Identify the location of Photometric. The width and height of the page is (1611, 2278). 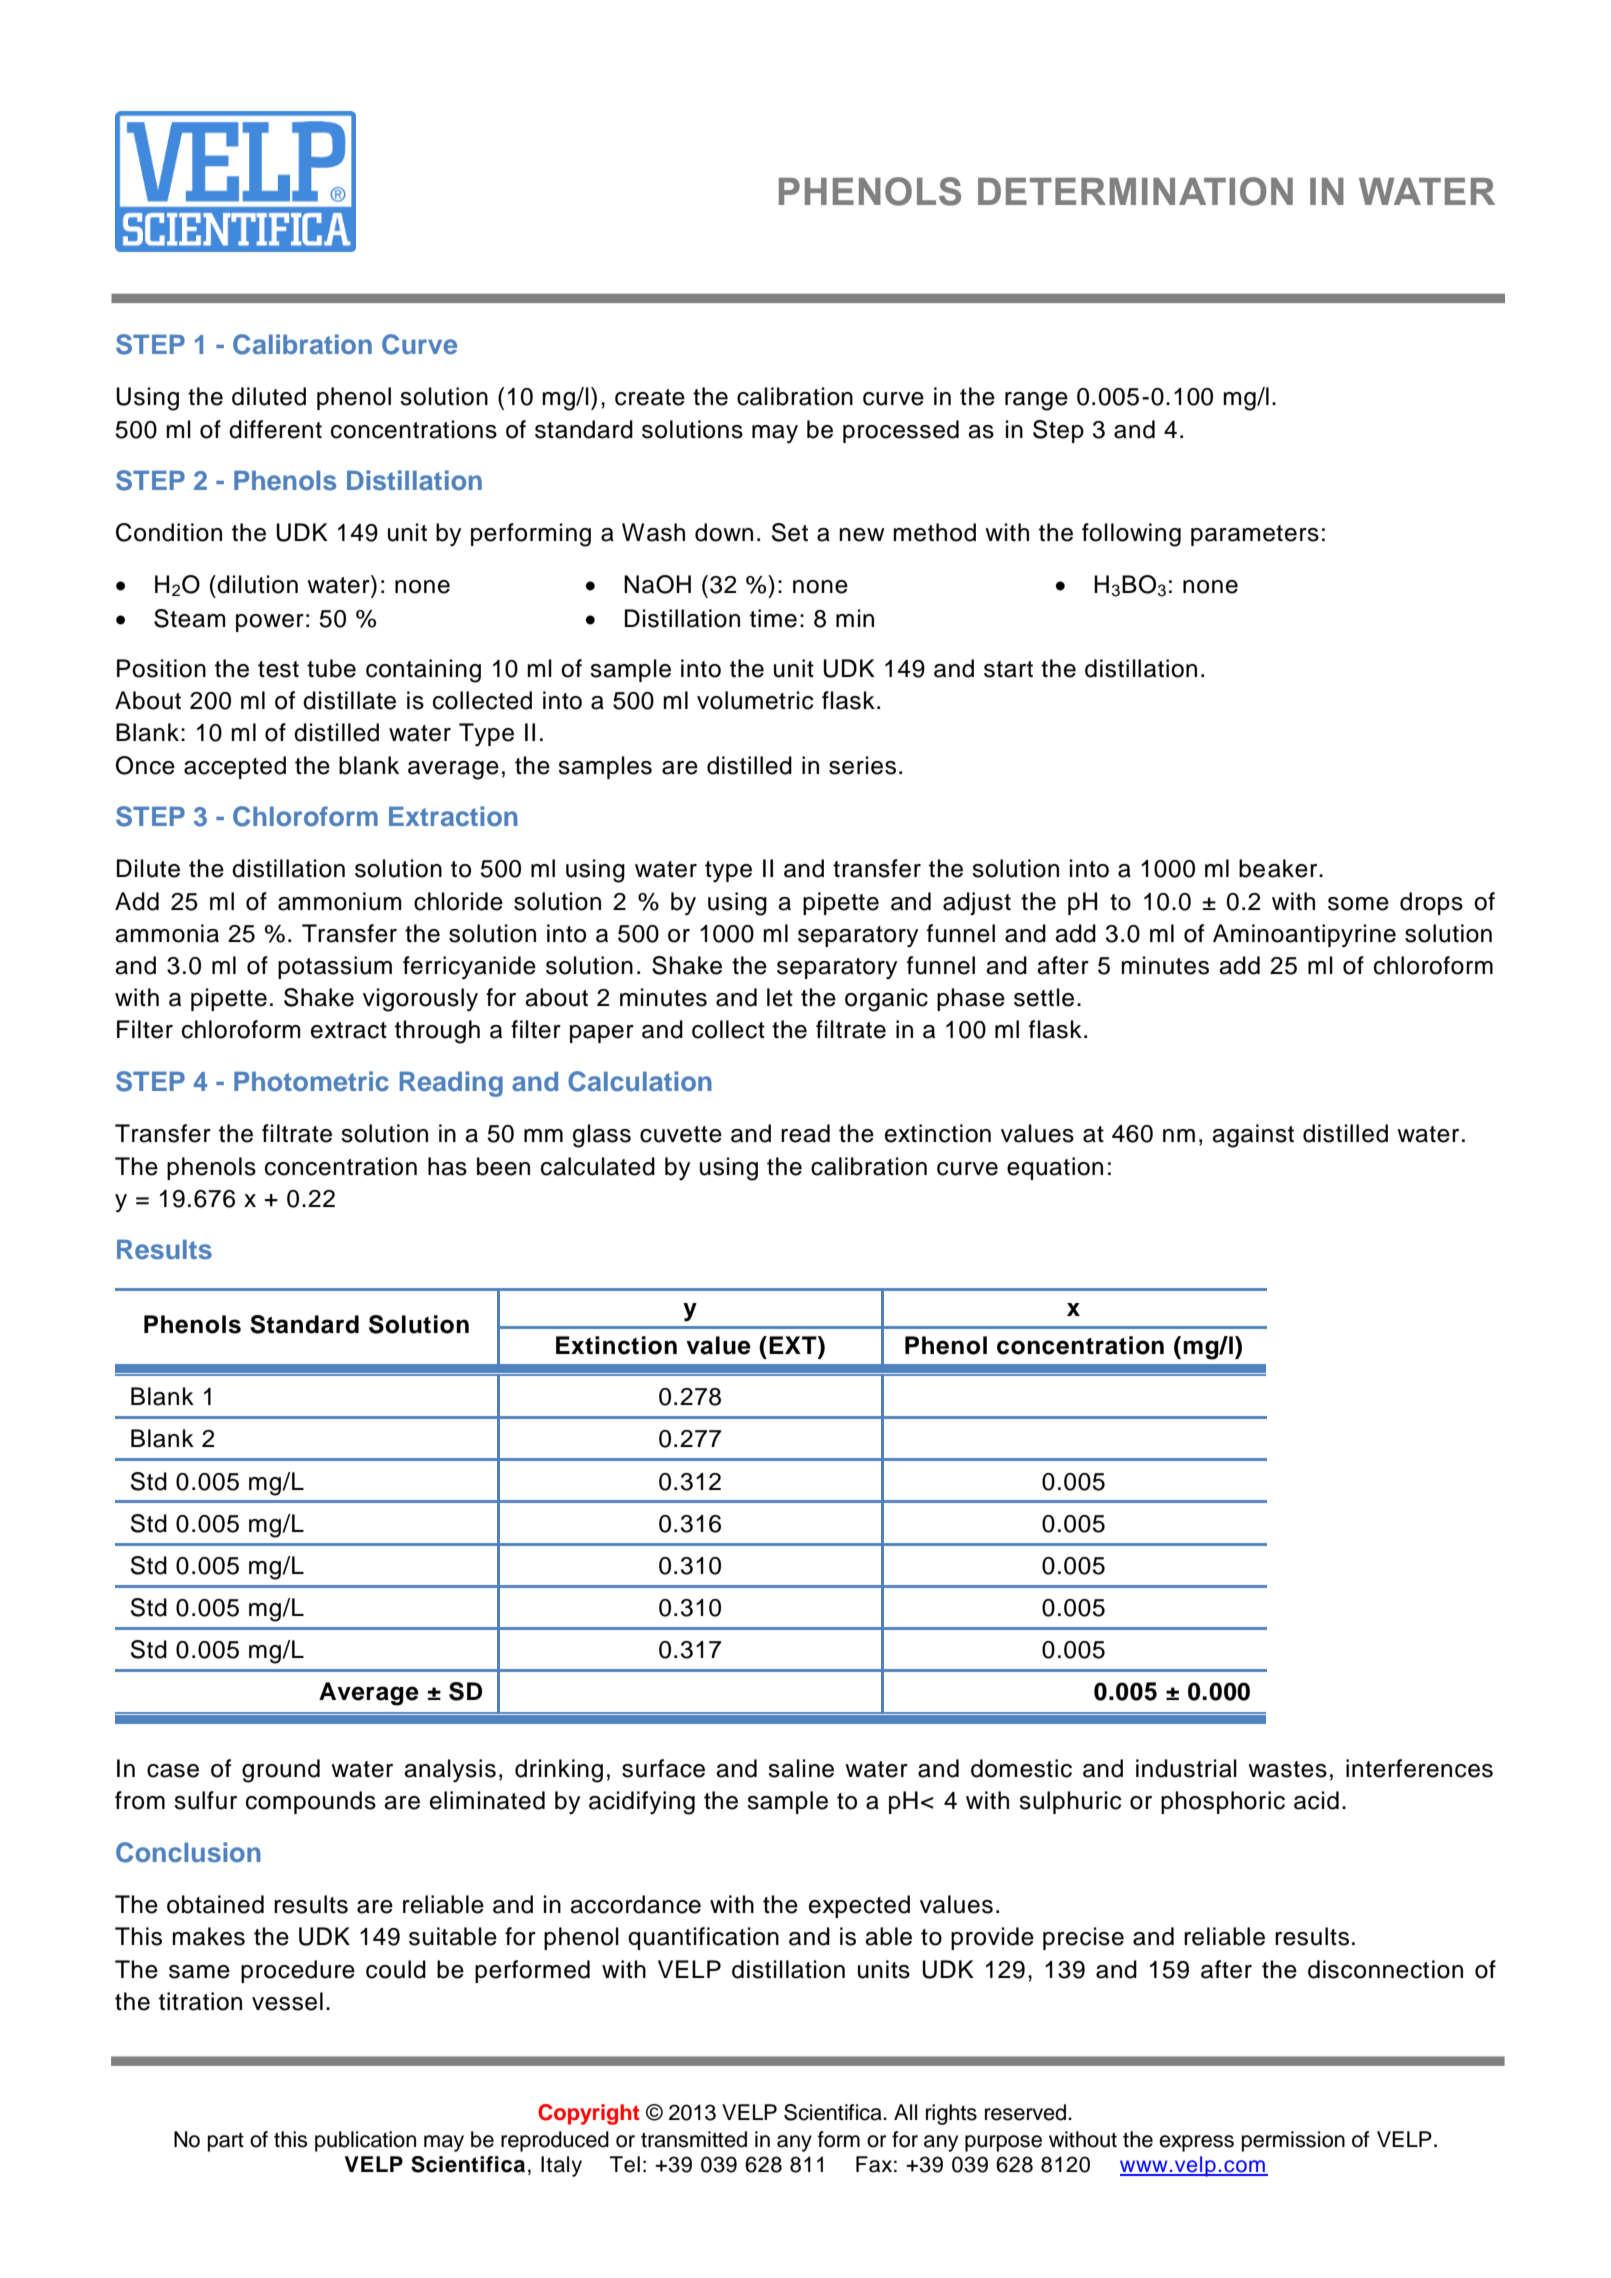
(311, 1081).
